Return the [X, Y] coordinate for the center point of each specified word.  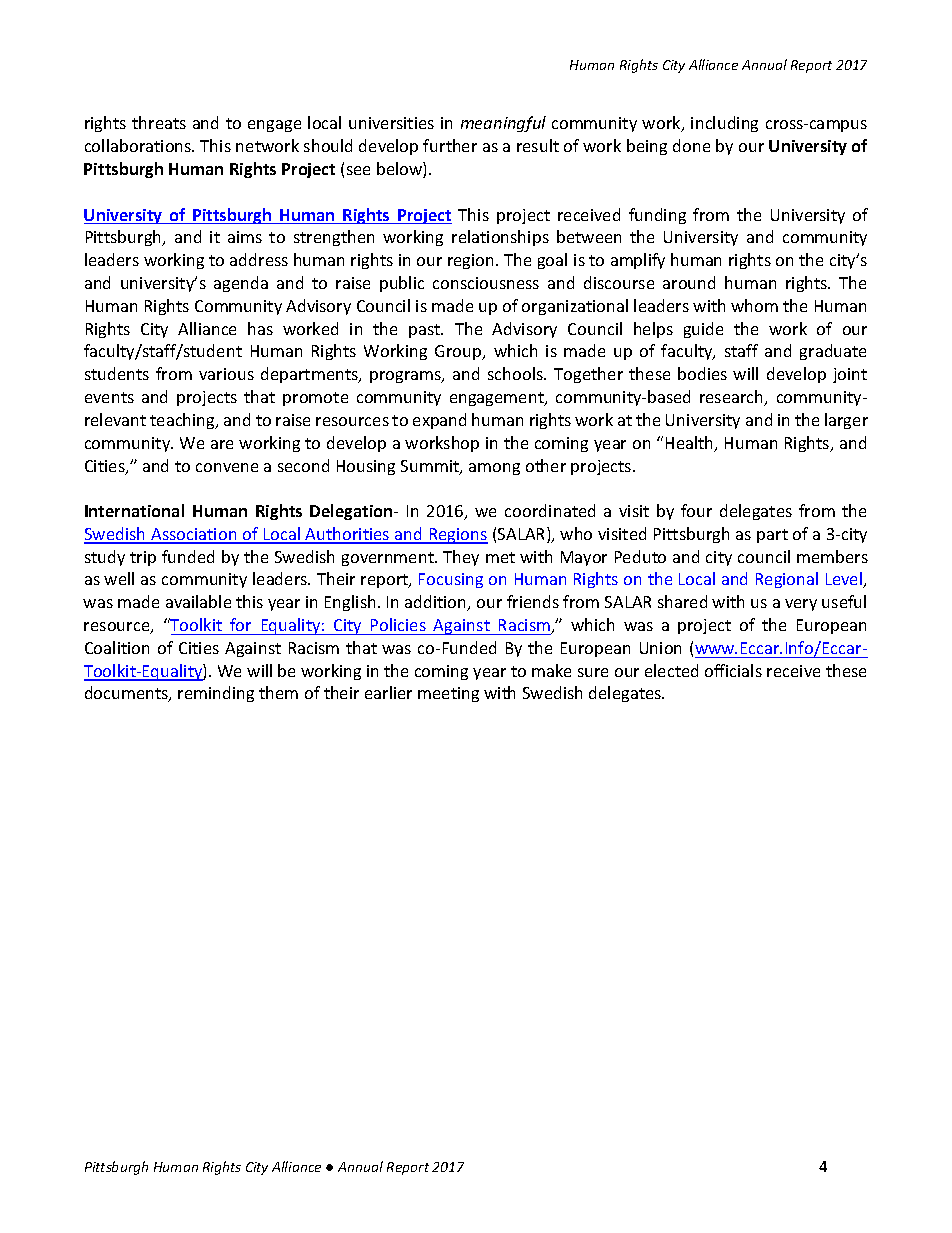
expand [439, 421]
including [724, 124]
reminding [216, 694]
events [109, 397]
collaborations [139, 145]
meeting [448, 694]
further [450, 145]
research [733, 398]
